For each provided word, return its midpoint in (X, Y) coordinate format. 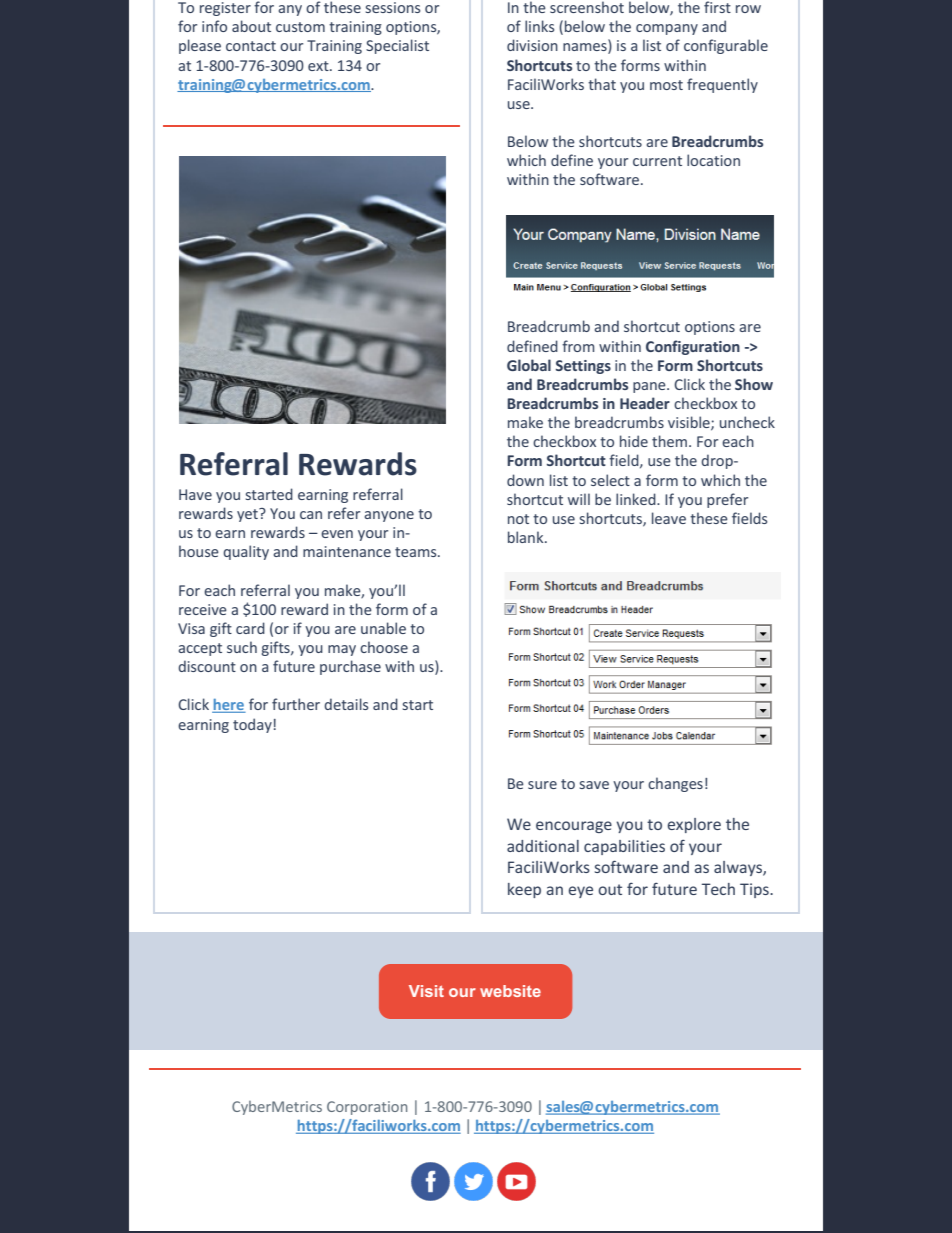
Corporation (367, 1108)
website (510, 991)
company (667, 29)
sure (542, 785)
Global (529, 365)
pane (650, 387)
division (532, 45)
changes (675, 784)
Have (195, 494)
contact (251, 46)
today (252, 725)
